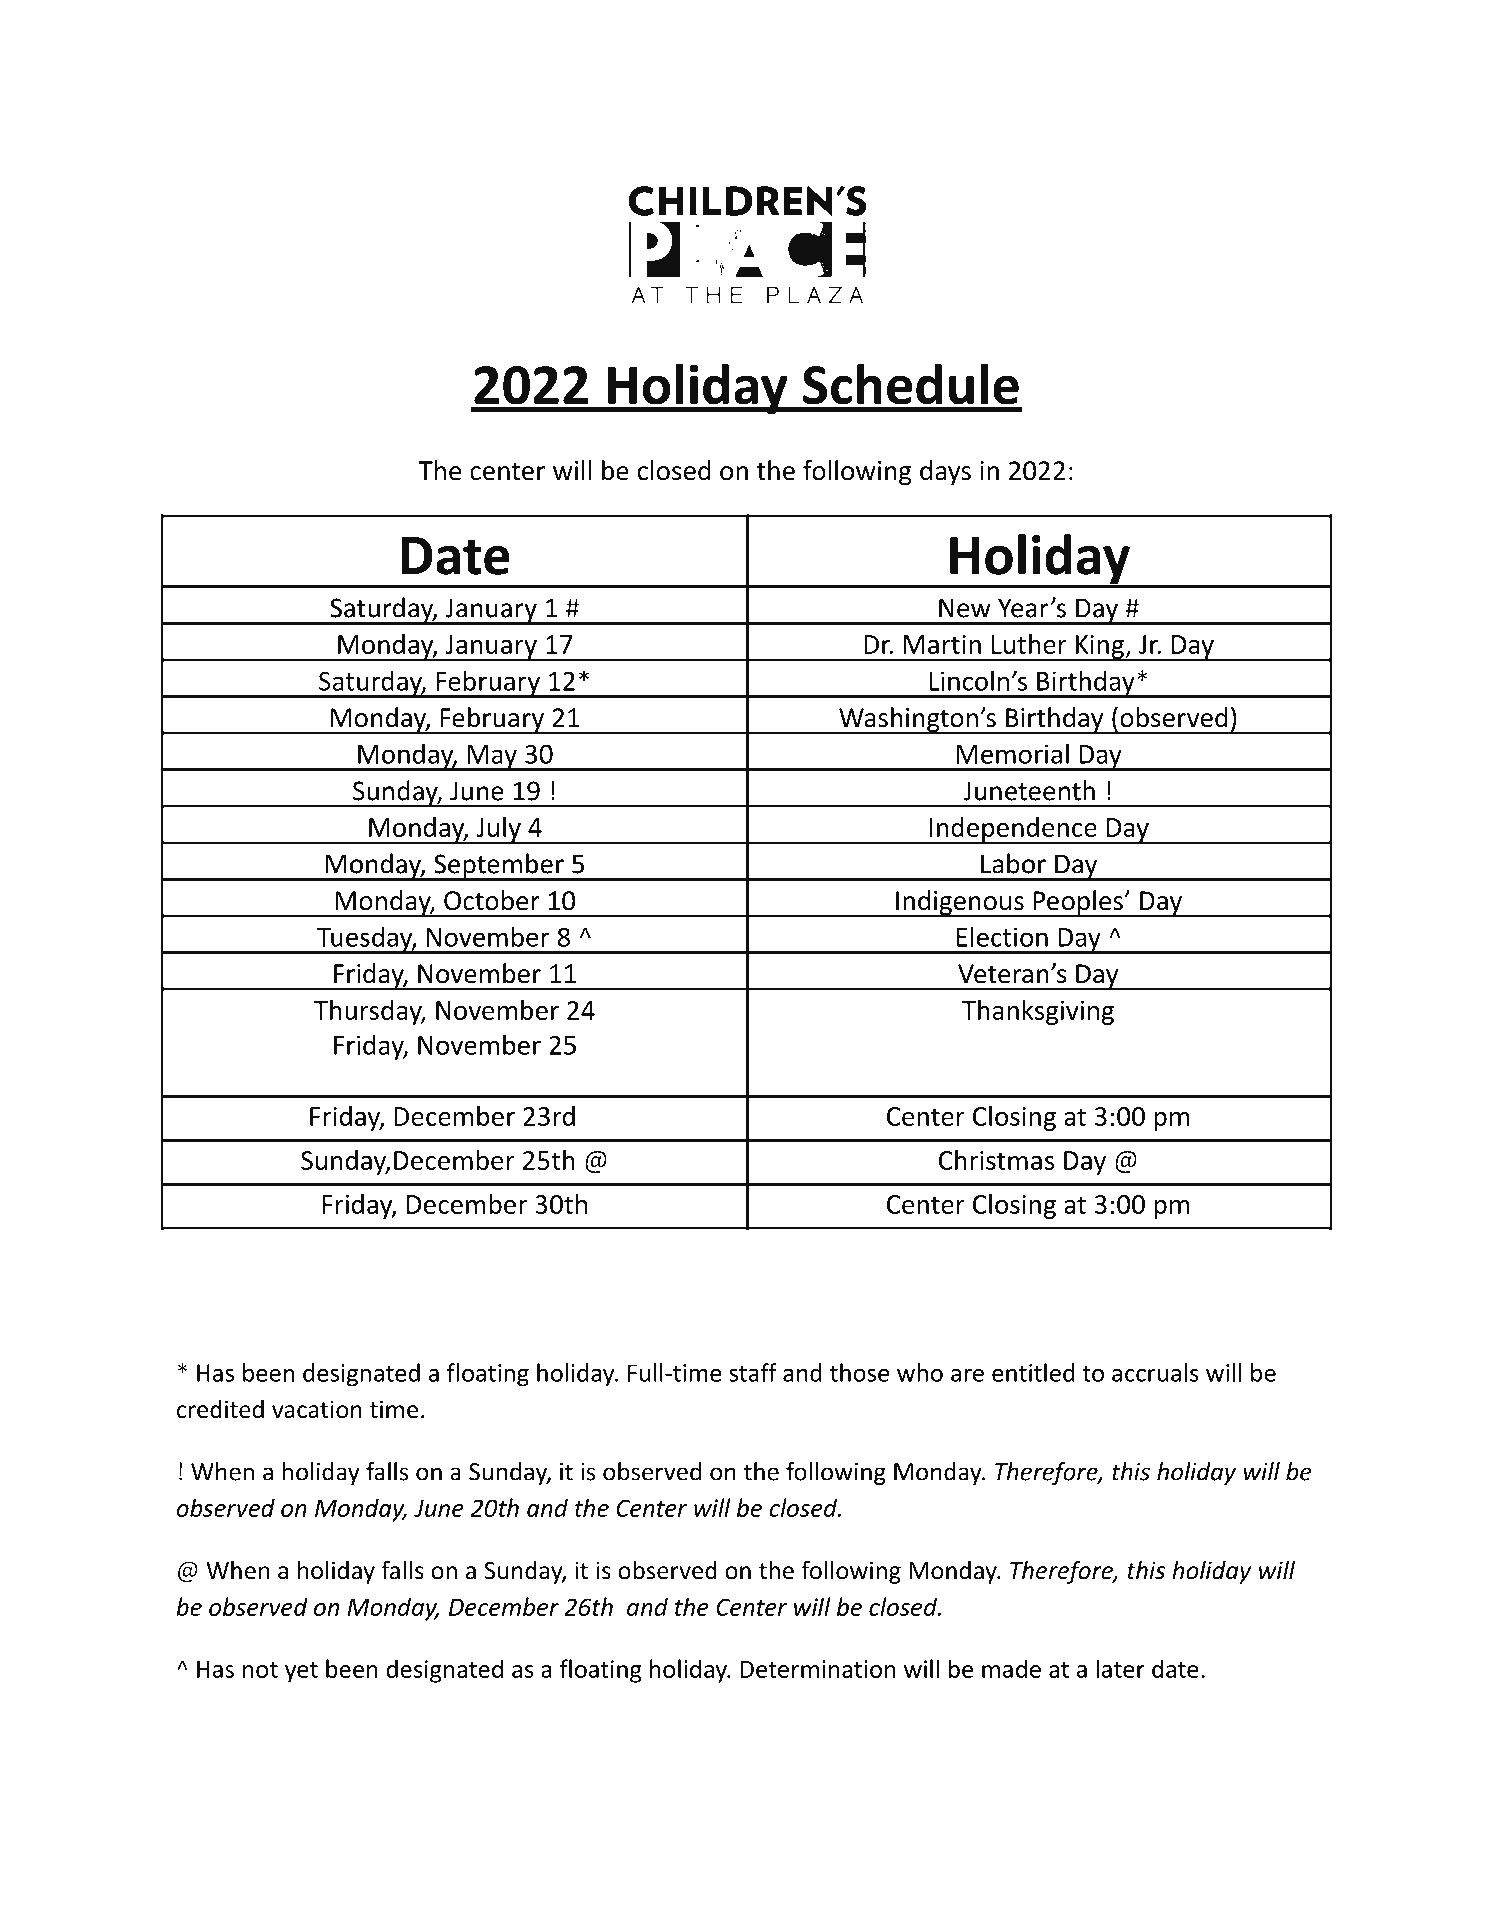 The height and width of the image is (1932, 1493). Describe the element at coordinates (498, 830) in the image. I see `July` at that location.
